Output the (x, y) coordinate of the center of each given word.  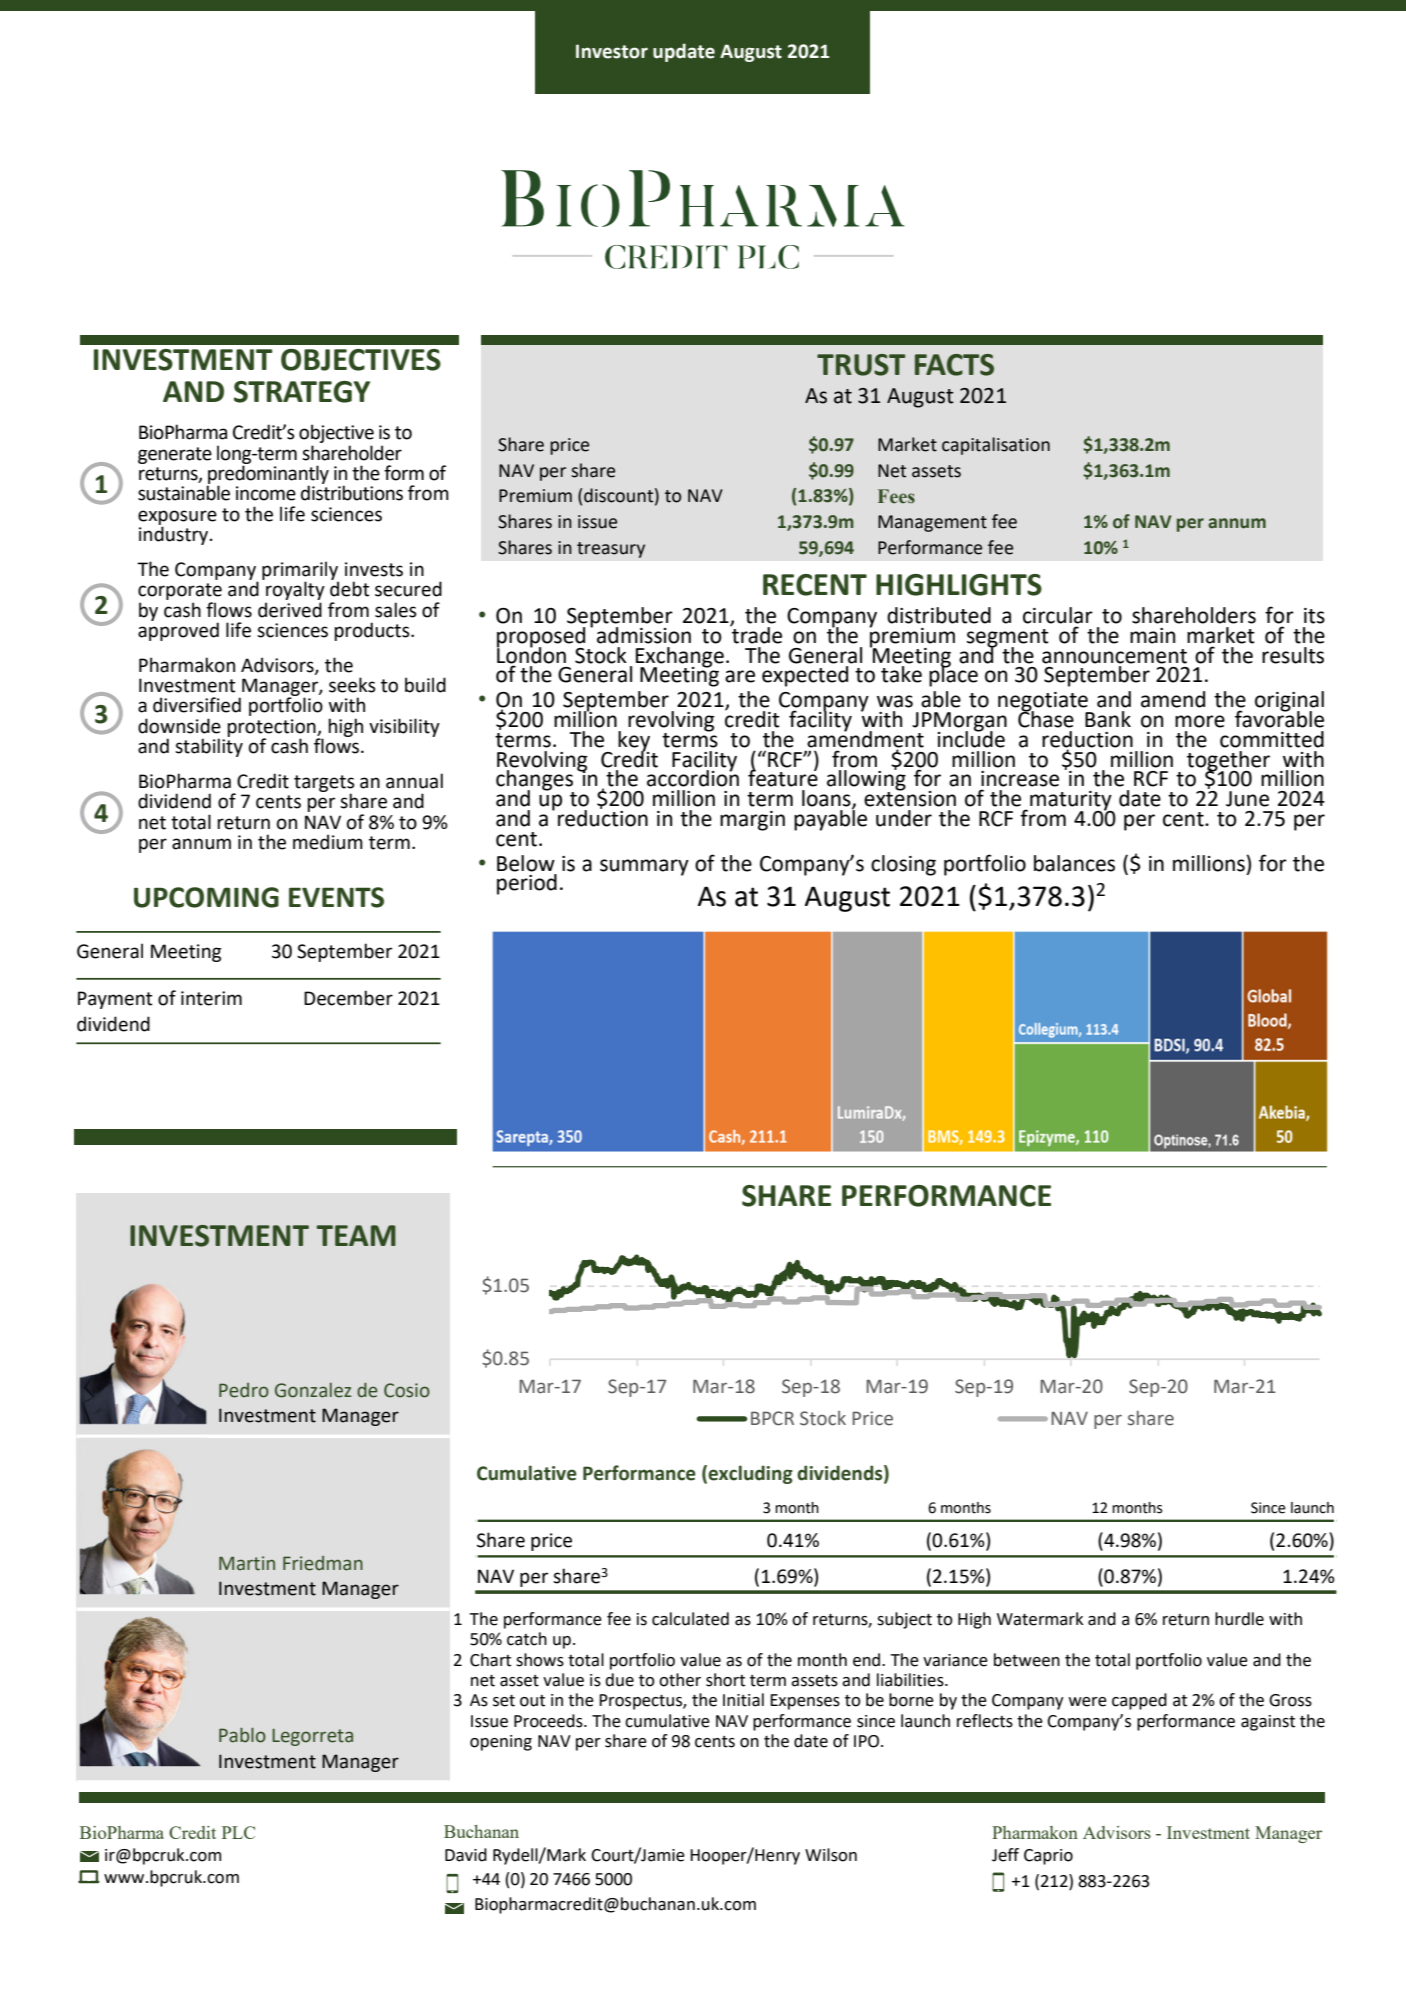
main (1152, 636)
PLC (238, 1832)
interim (211, 998)
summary (644, 867)
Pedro (244, 1390)
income (266, 493)
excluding (750, 1474)
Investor (612, 51)
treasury (611, 550)
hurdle (1239, 1619)
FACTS (954, 365)
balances (1074, 863)
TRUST (861, 365)
